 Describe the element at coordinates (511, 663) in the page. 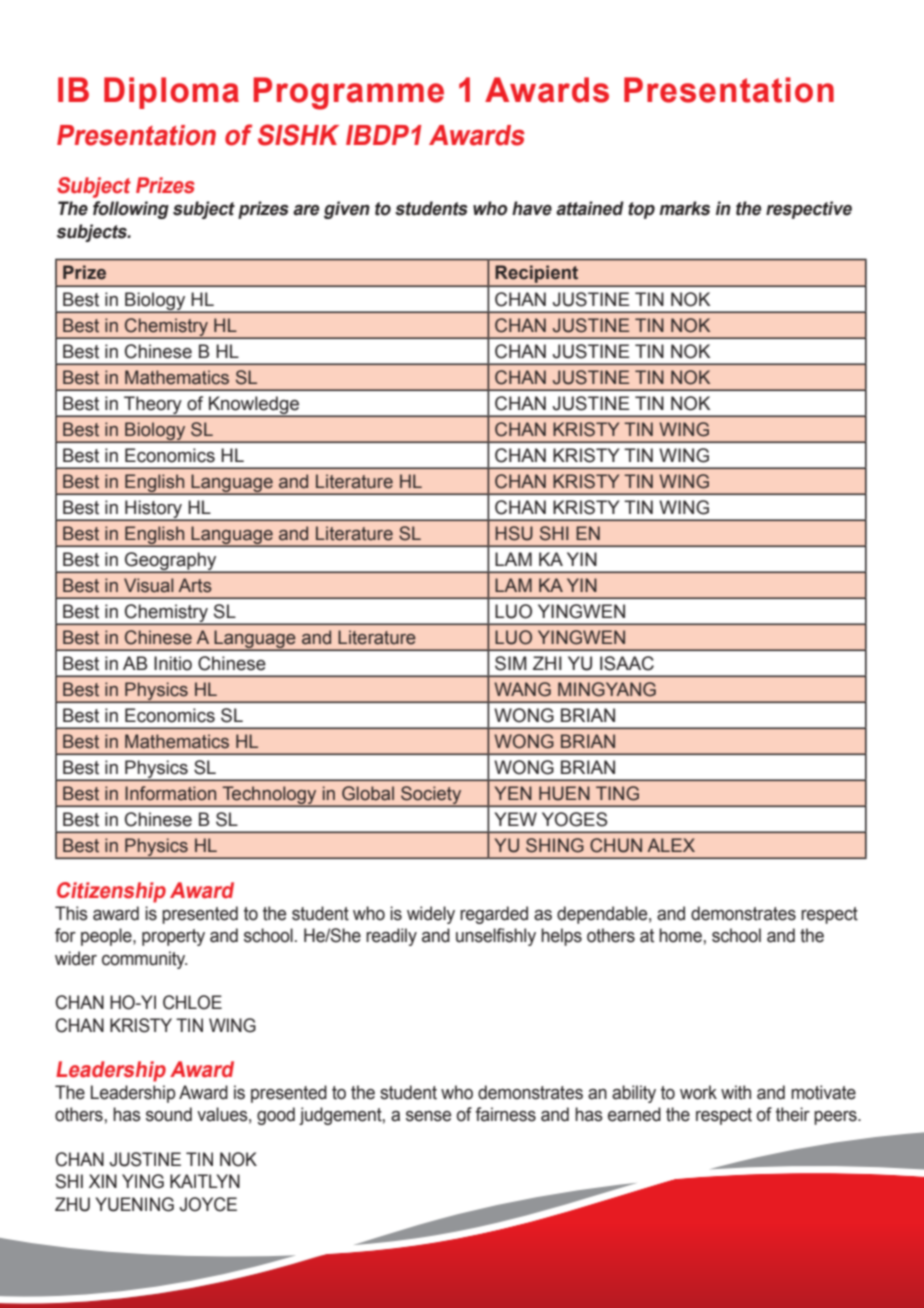

I see `SIM` at that location.
